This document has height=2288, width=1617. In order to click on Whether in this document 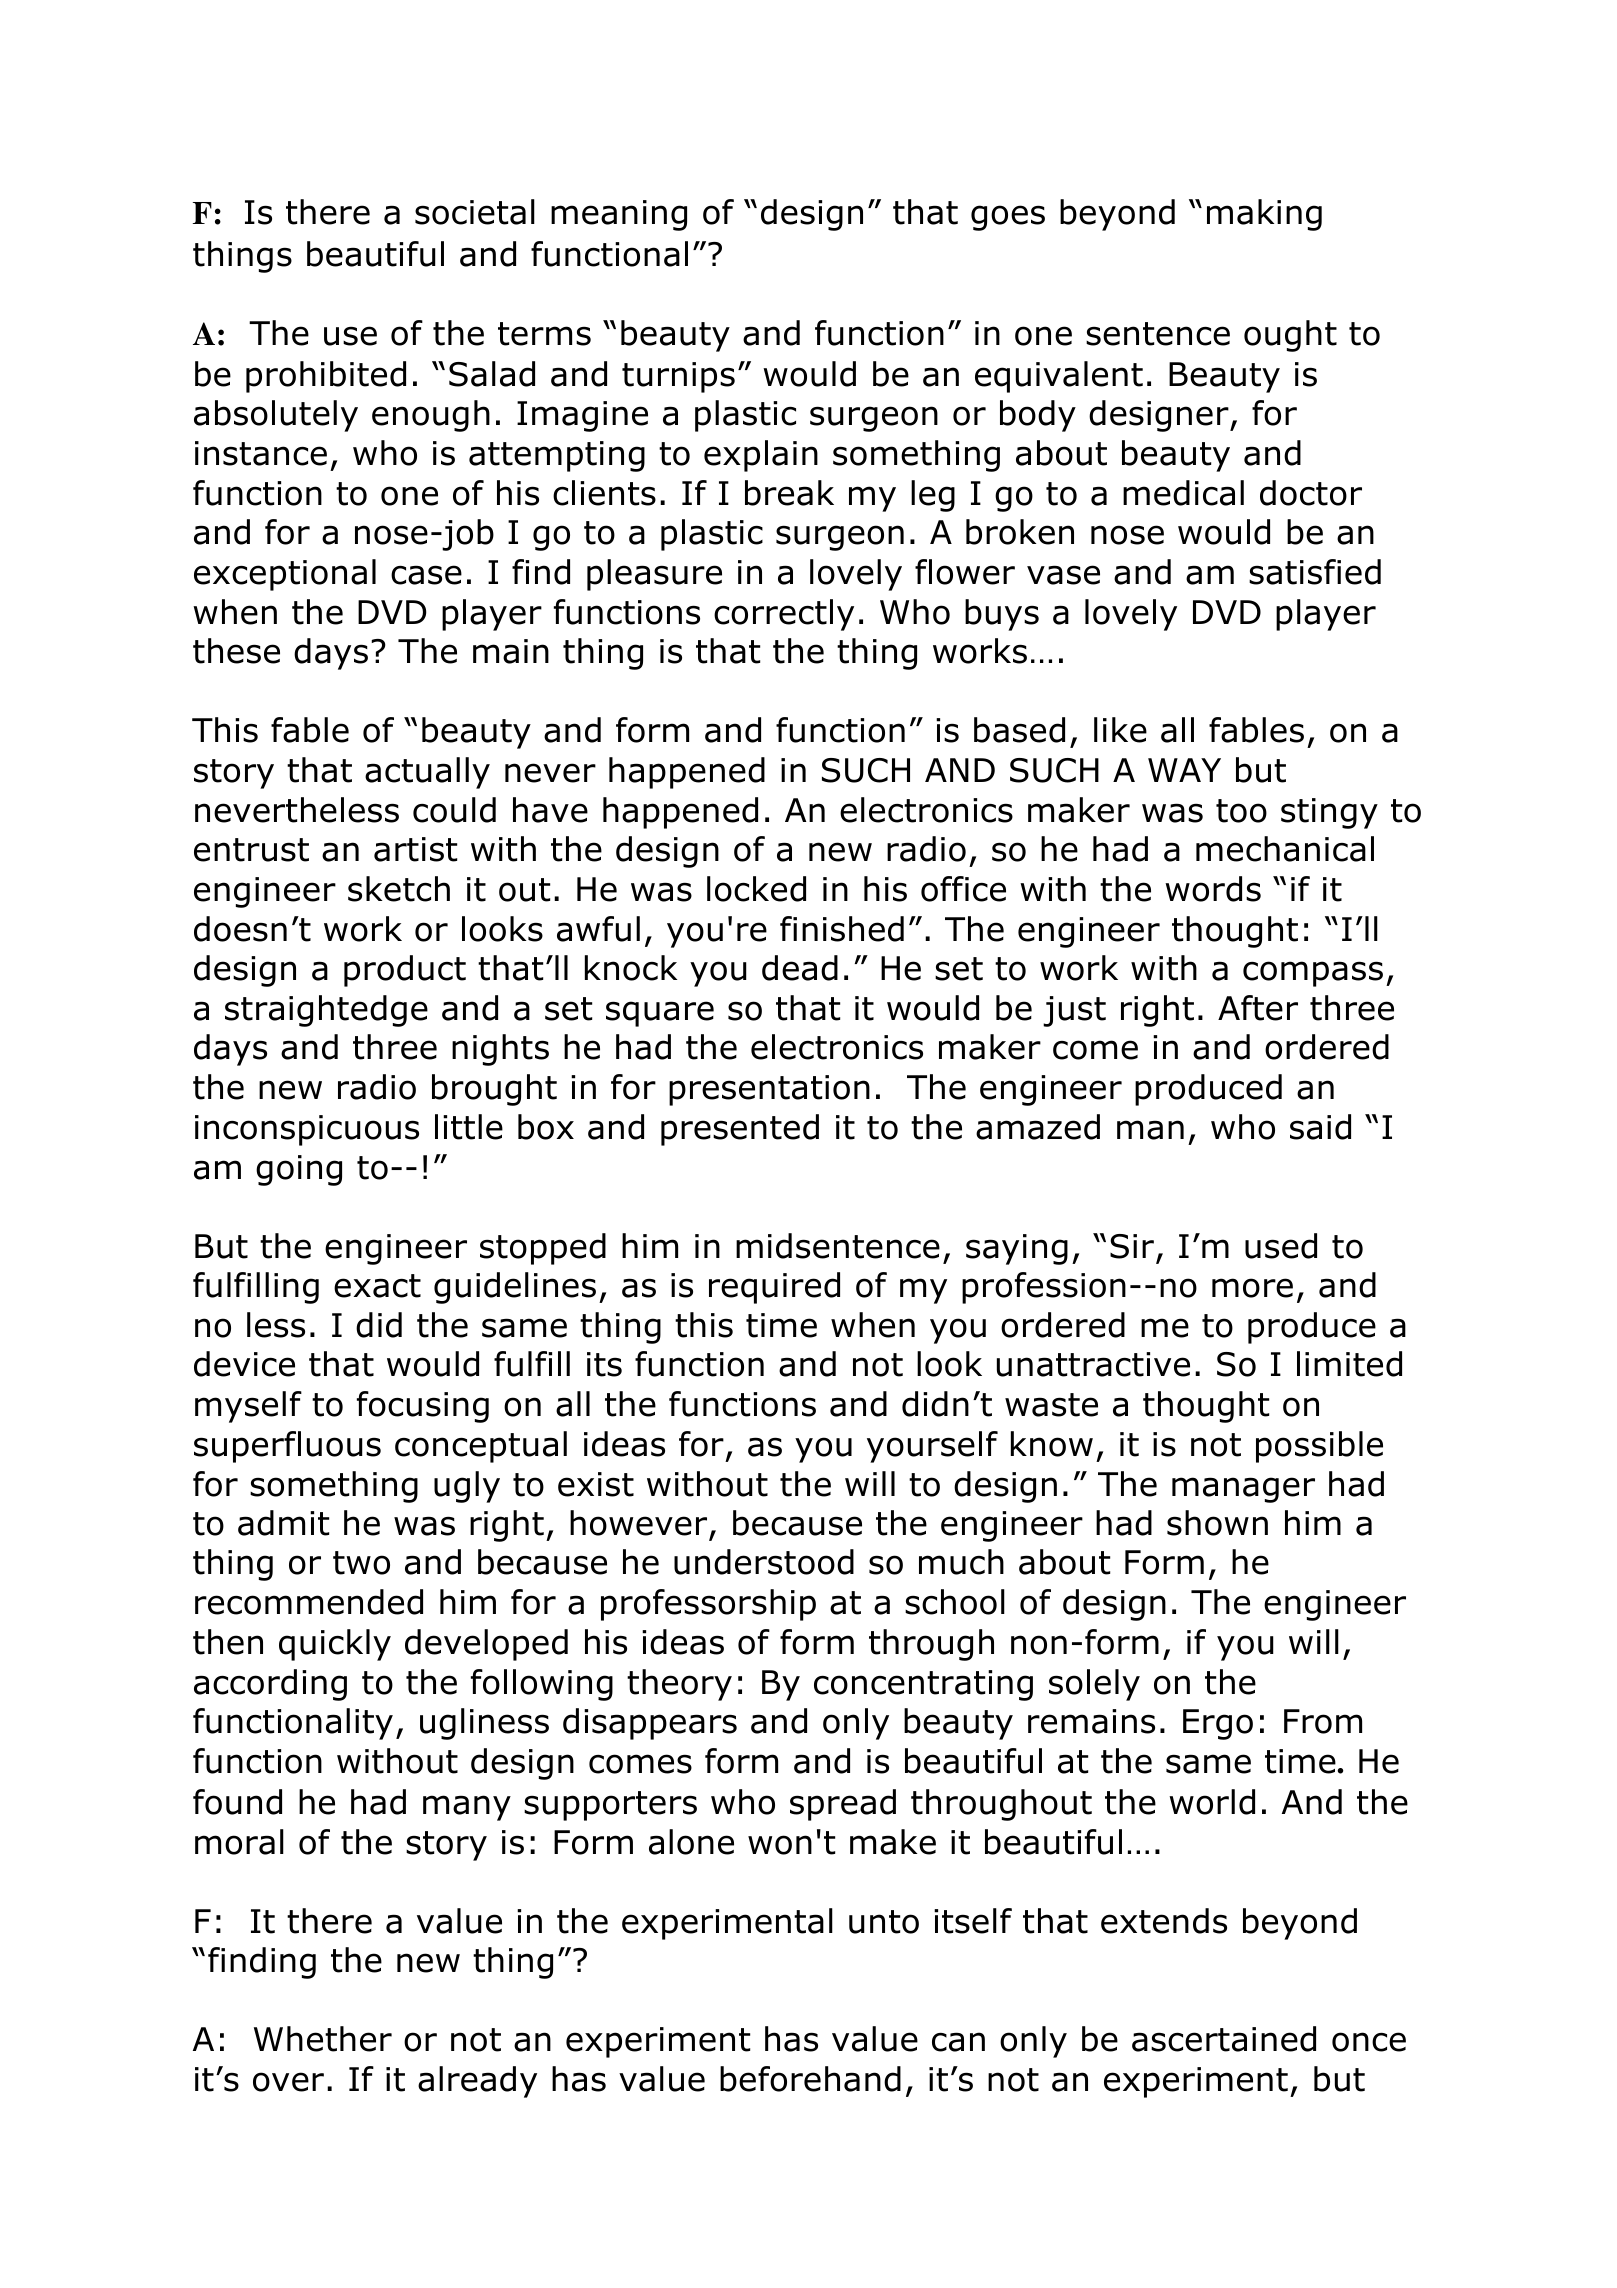, I will do `click(323, 2039)`.
